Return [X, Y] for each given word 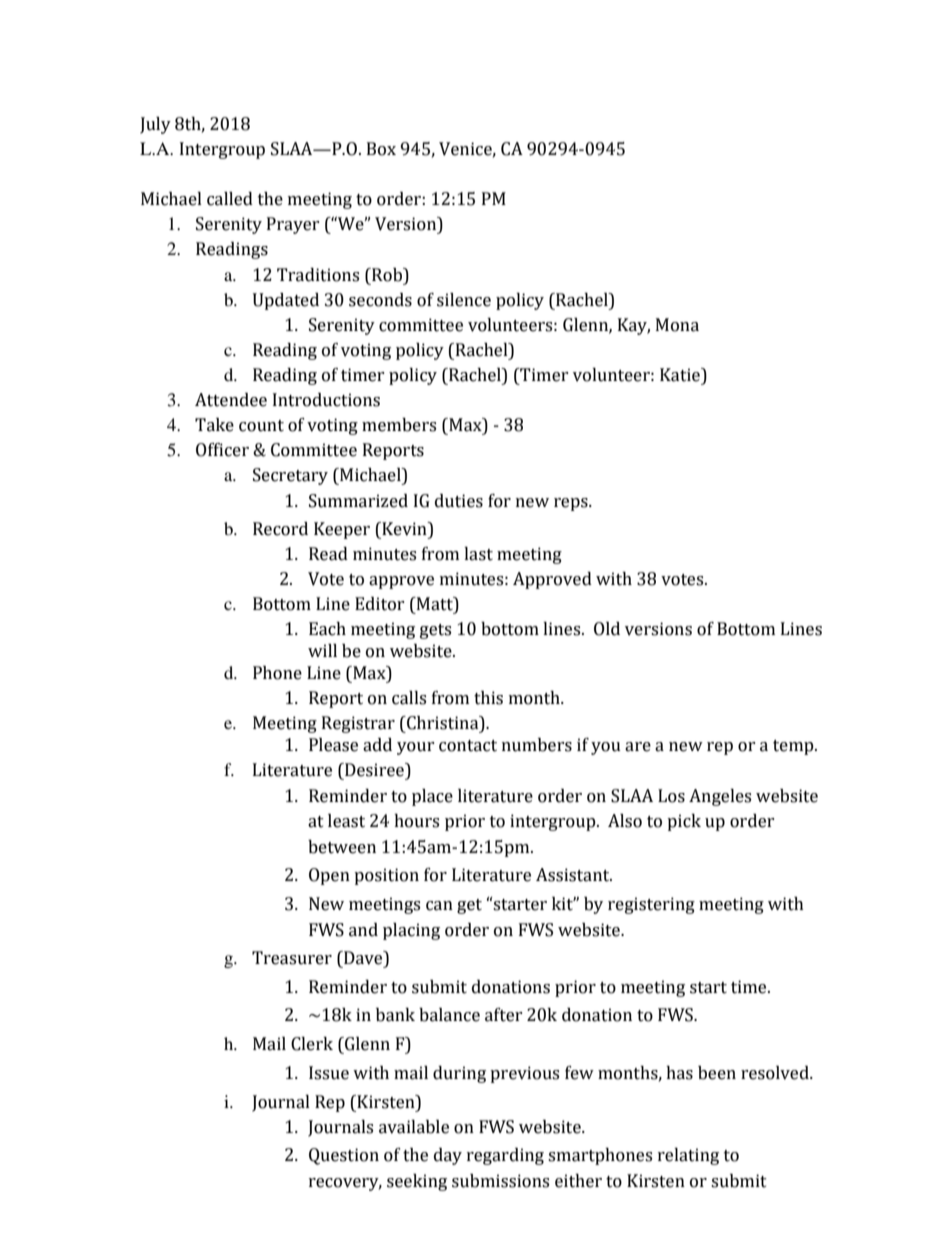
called [230, 199]
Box [381, 149]
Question [344, 1156]
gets [435, 631]
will [322, 650]
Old [607, 629]
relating [688, 1156]
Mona [677, 325]
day [448, 1156]
